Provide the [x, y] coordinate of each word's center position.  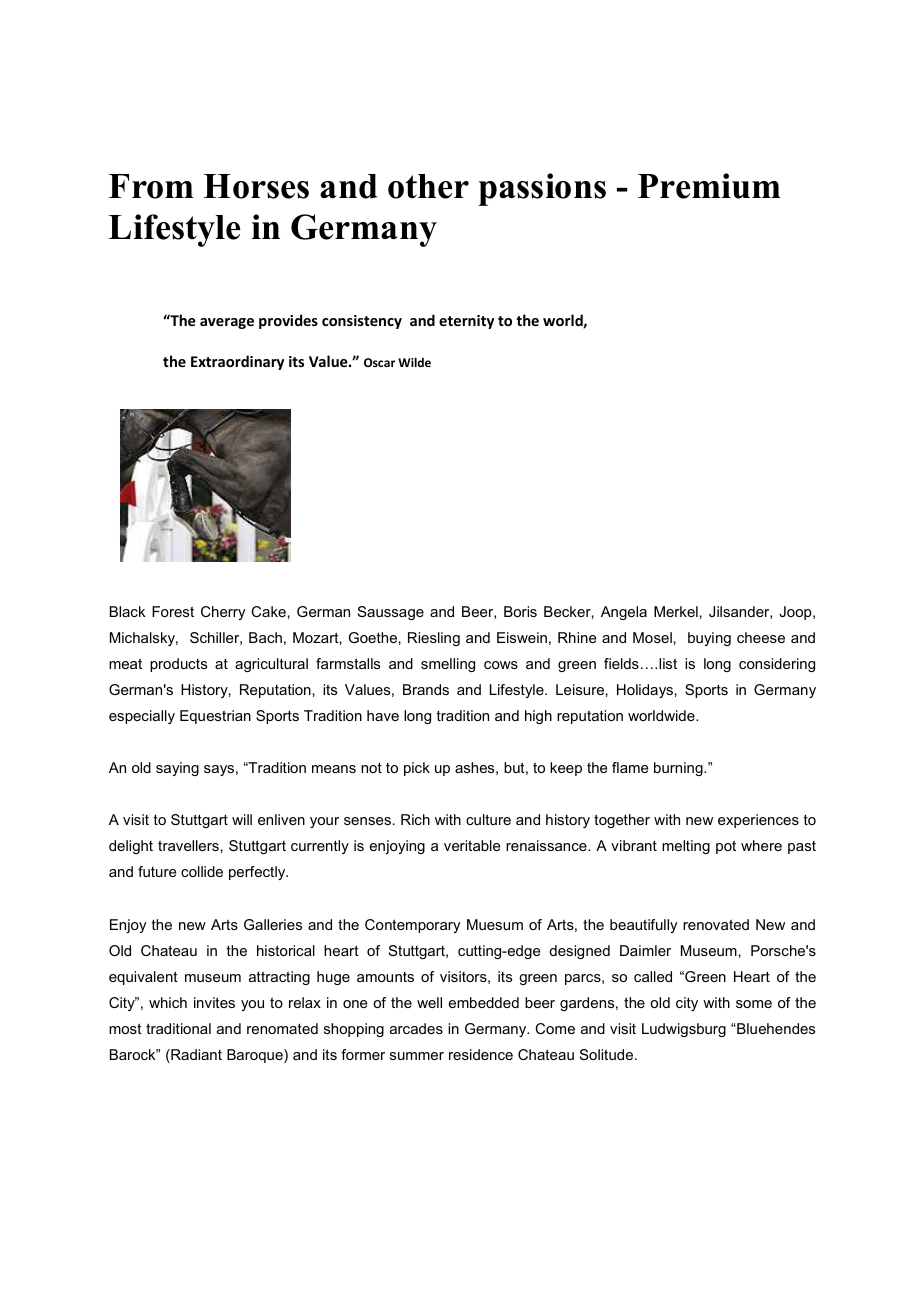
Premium [709, 186]
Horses [256, 186]
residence [481, 1054]
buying [709, 639]
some [754, 1004]
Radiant [195, 1056]
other [428, 186]
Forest [173, 611]
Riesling [434, 639]
